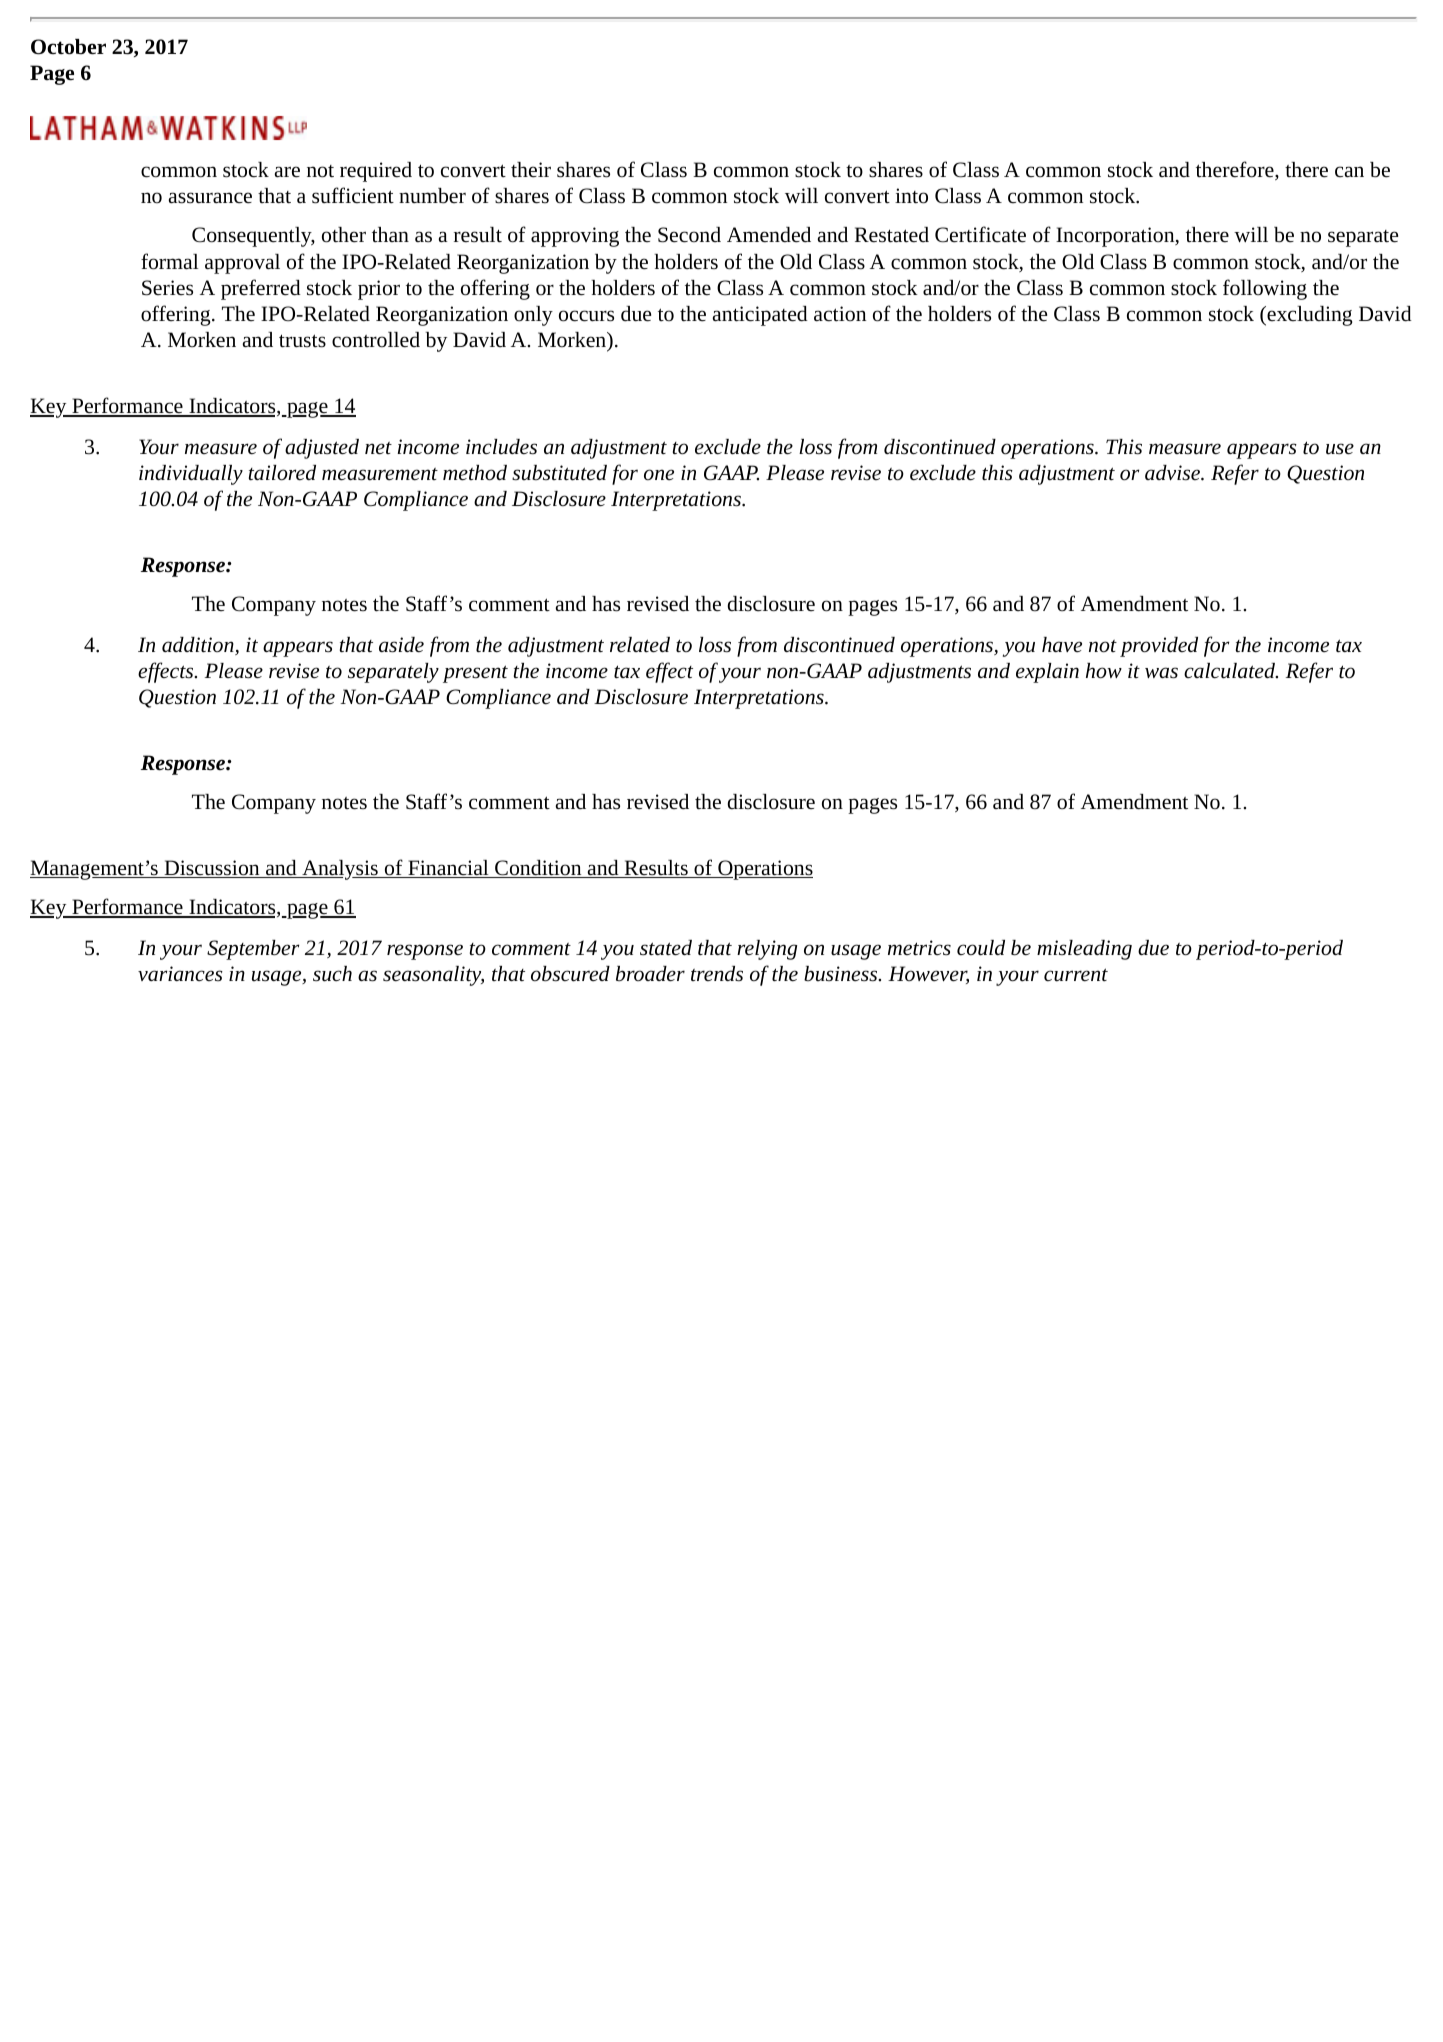 This document has height=2042, width=1443. Describe the element at coordinates (191, 475) in the document. I see `individually` at that location.
